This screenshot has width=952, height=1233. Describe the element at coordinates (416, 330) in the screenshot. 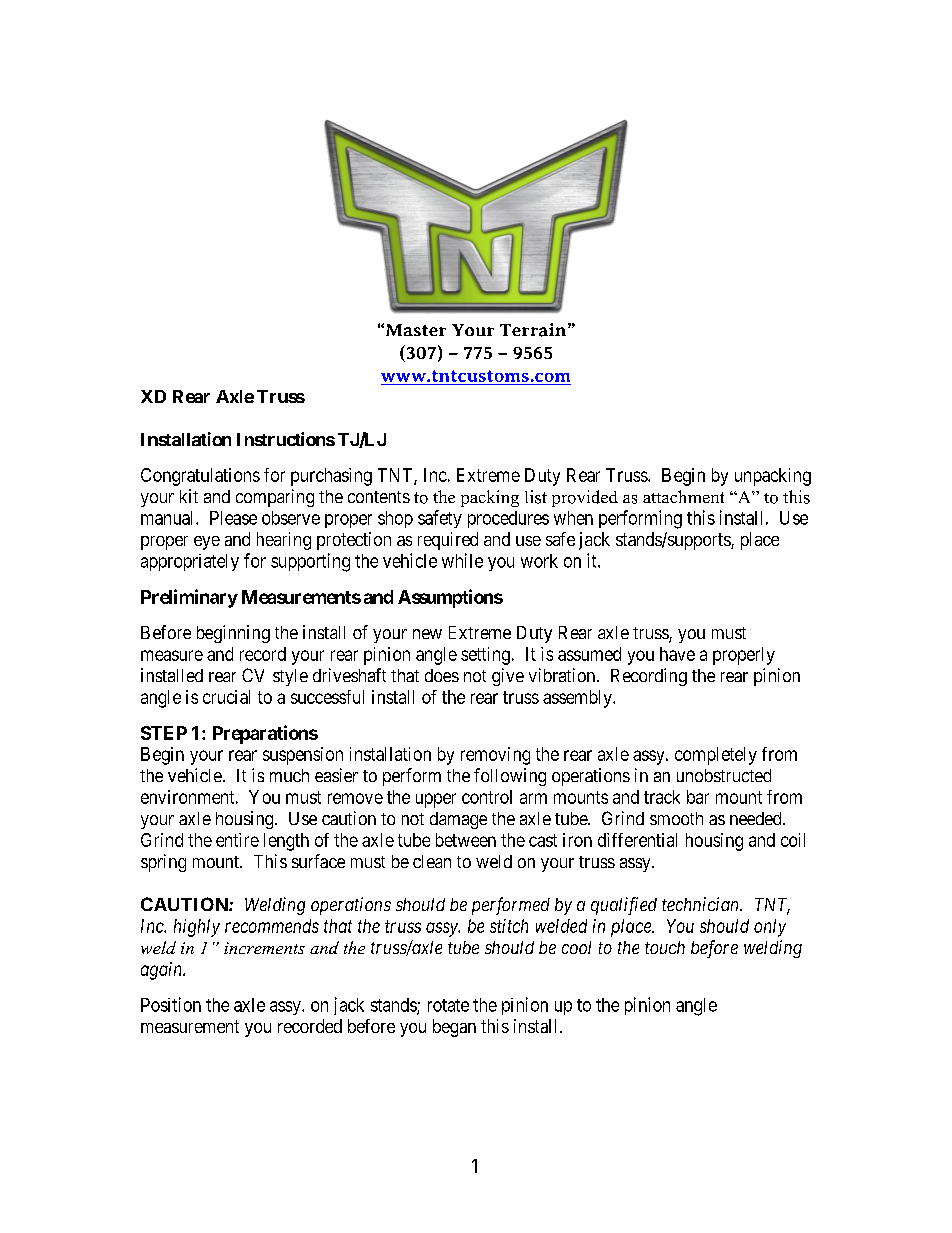

I see `Master` at that location.
